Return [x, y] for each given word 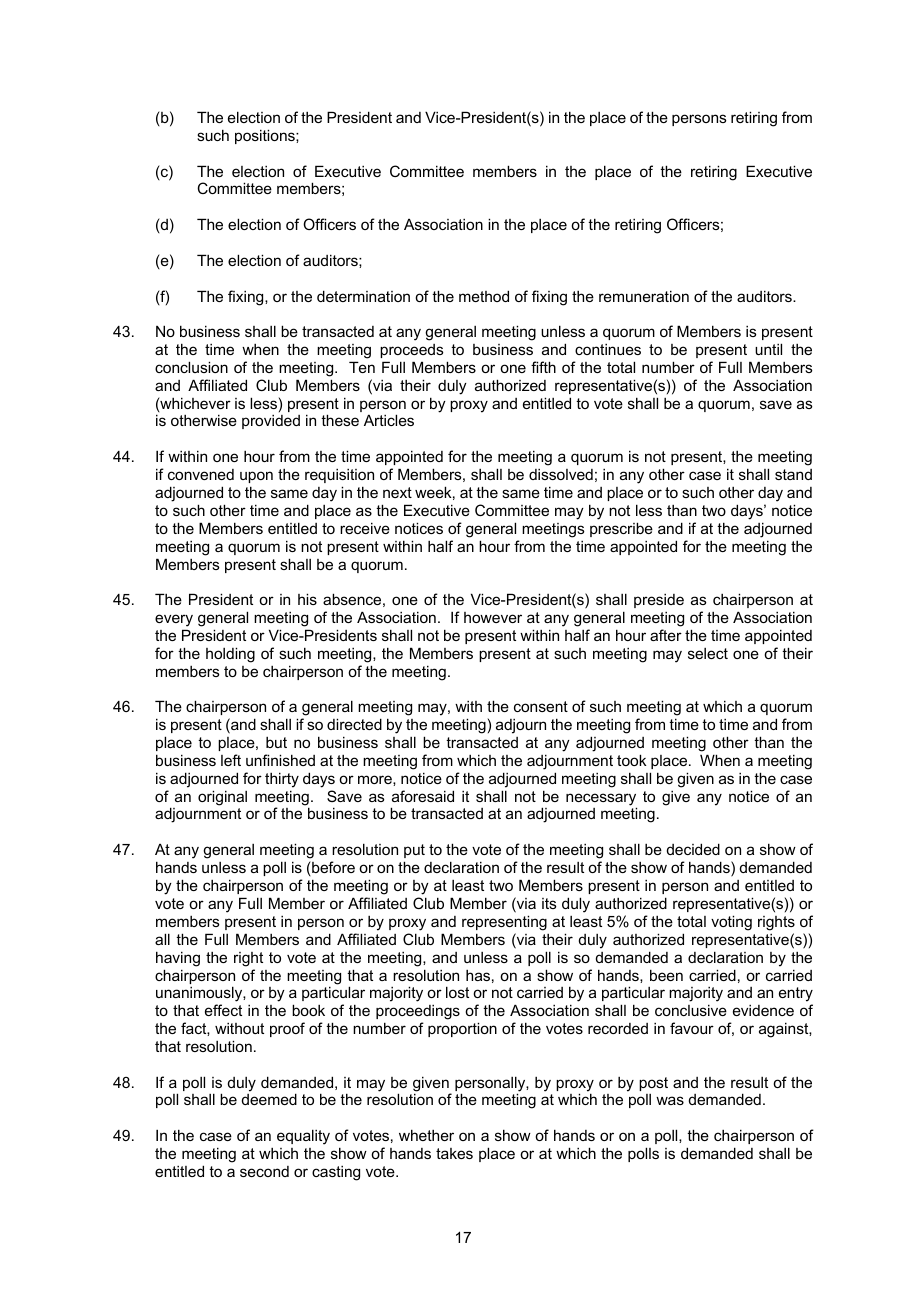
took [632, 760]
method [484, 296]
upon [256, 477]
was [670, 1100]
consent [541, 706]
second [264, 1171]
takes [454, 1153]
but [276, 742]
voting [731, 923]
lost [457, 992]
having [178, 959]
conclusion [191, 367]
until [768, 349]
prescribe [621, 529]
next [397, 492]
